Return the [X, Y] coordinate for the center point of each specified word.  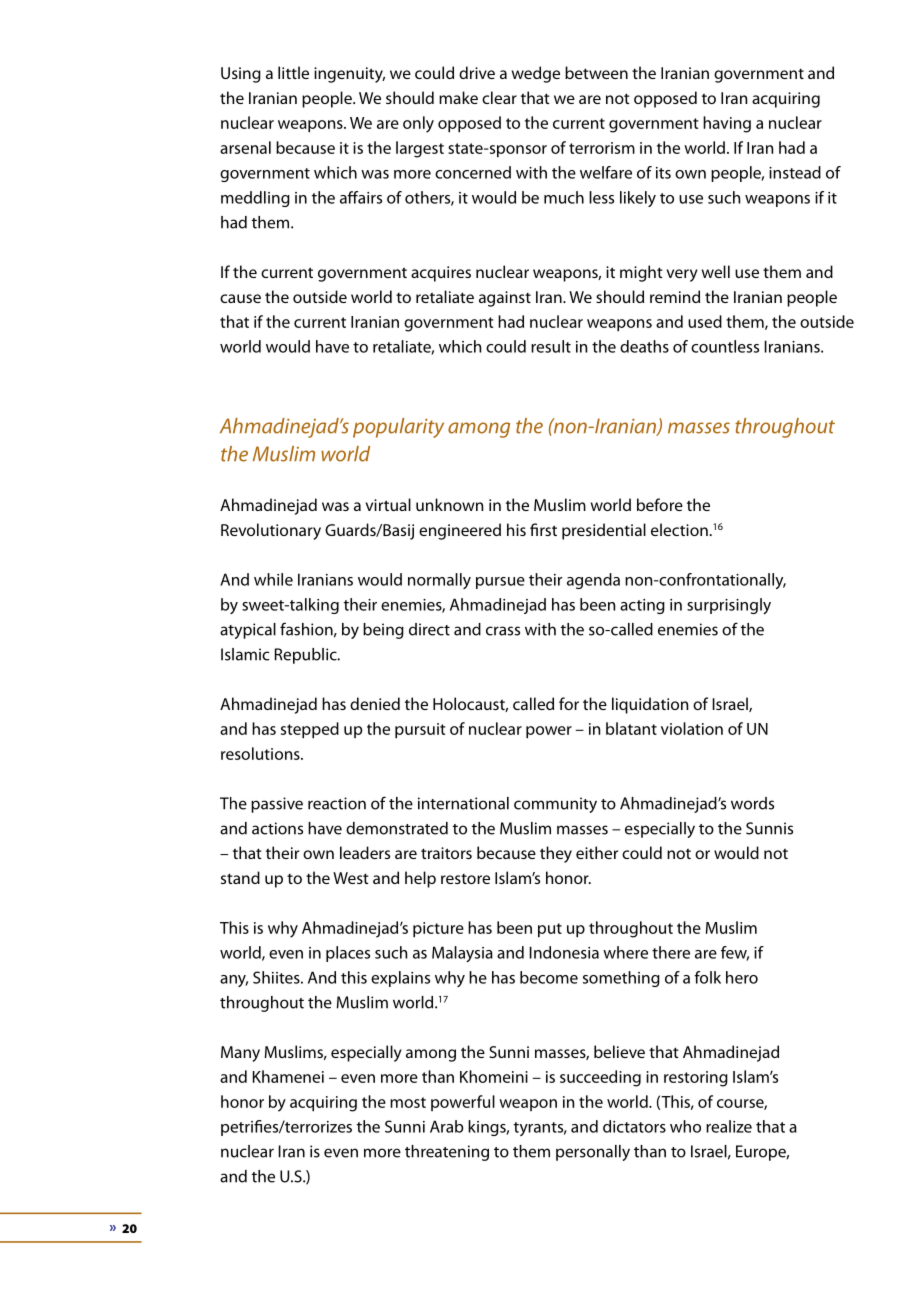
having [727, 124]
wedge [536, 74]
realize [729, 1126]
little [293, 72]
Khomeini [494, 1076]
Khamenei [288, 1076]
